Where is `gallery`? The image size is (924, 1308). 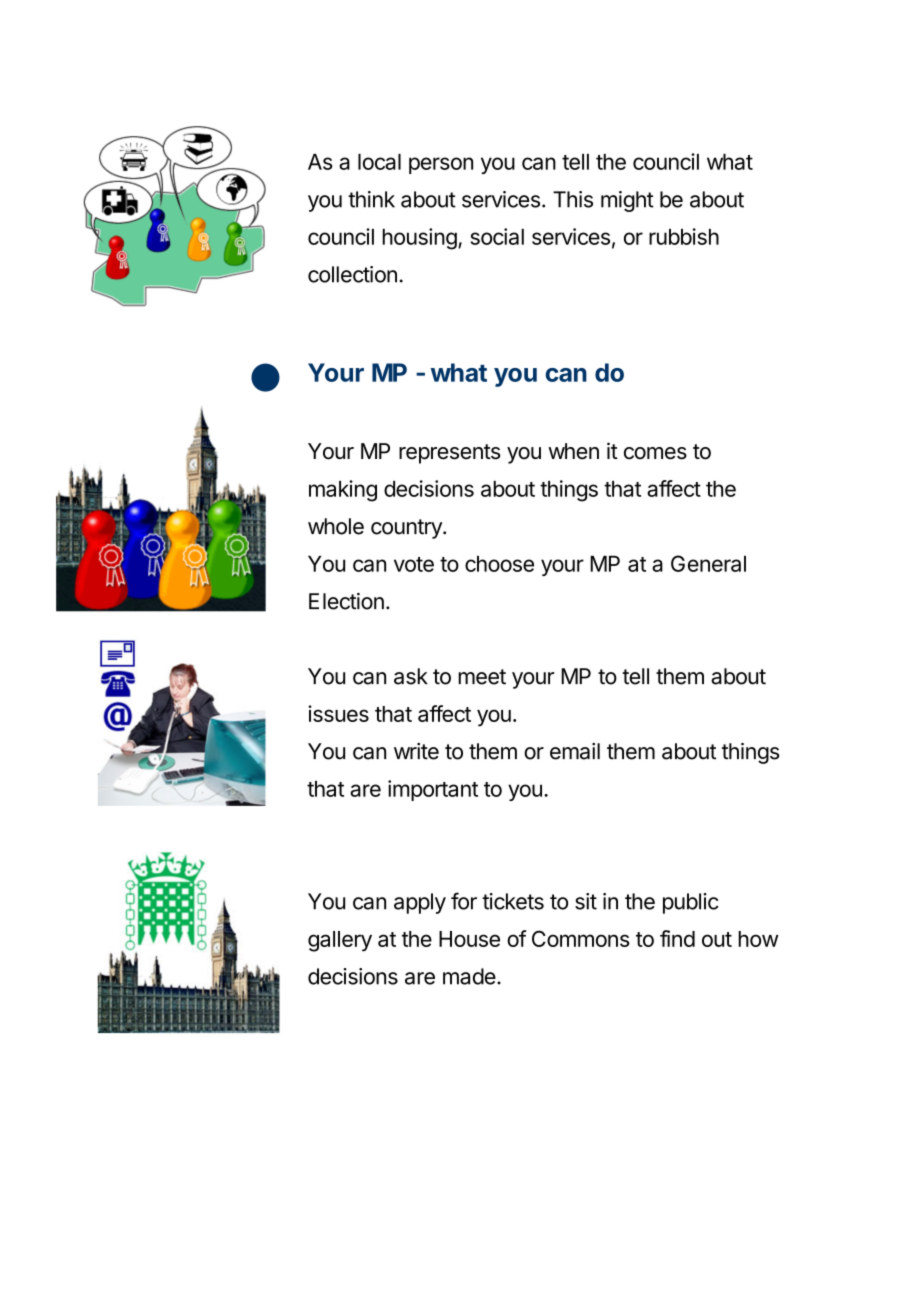
gallery is located at coordinates (340, 941).
